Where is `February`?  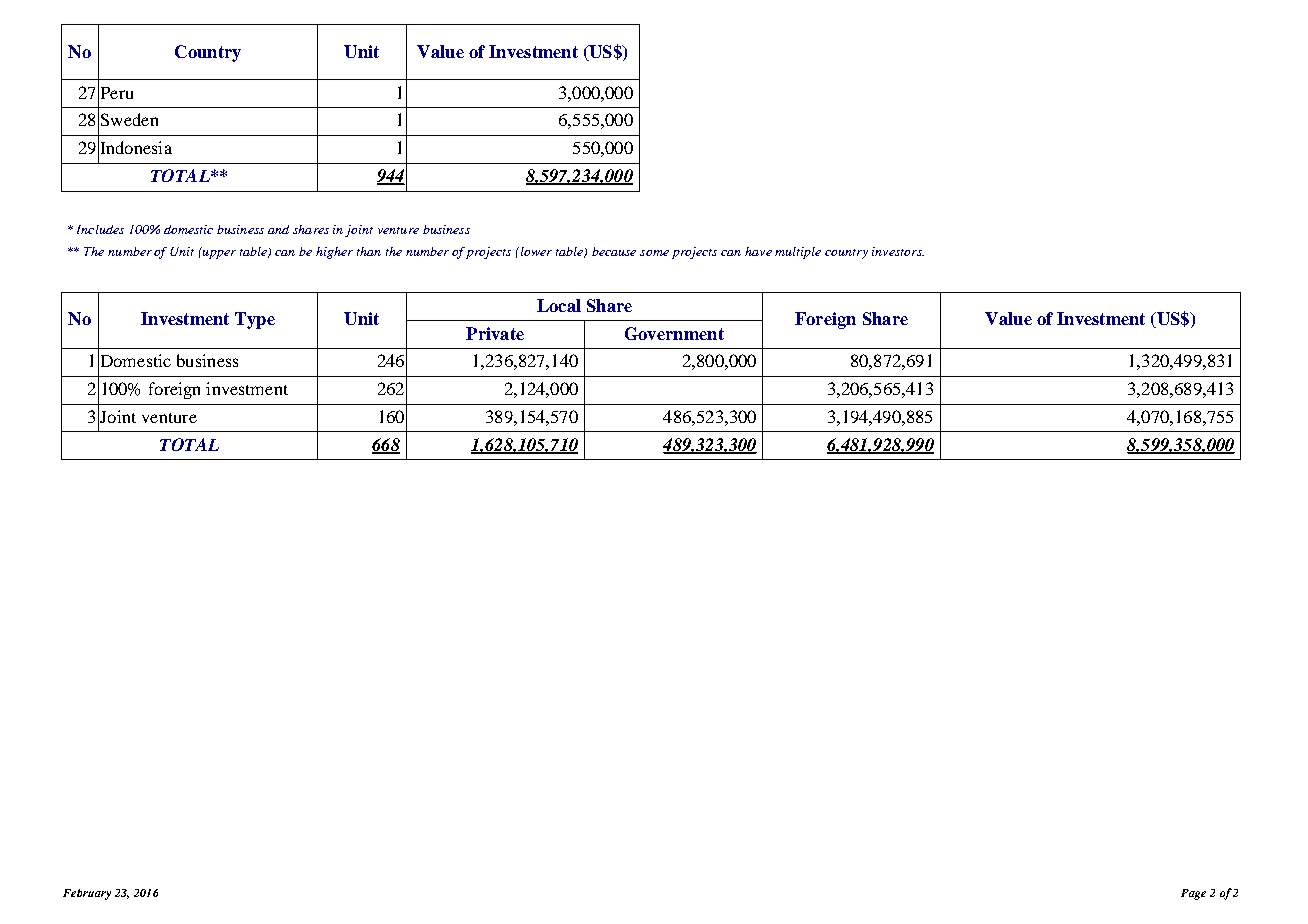
February is located at coordinates (87, 894).
